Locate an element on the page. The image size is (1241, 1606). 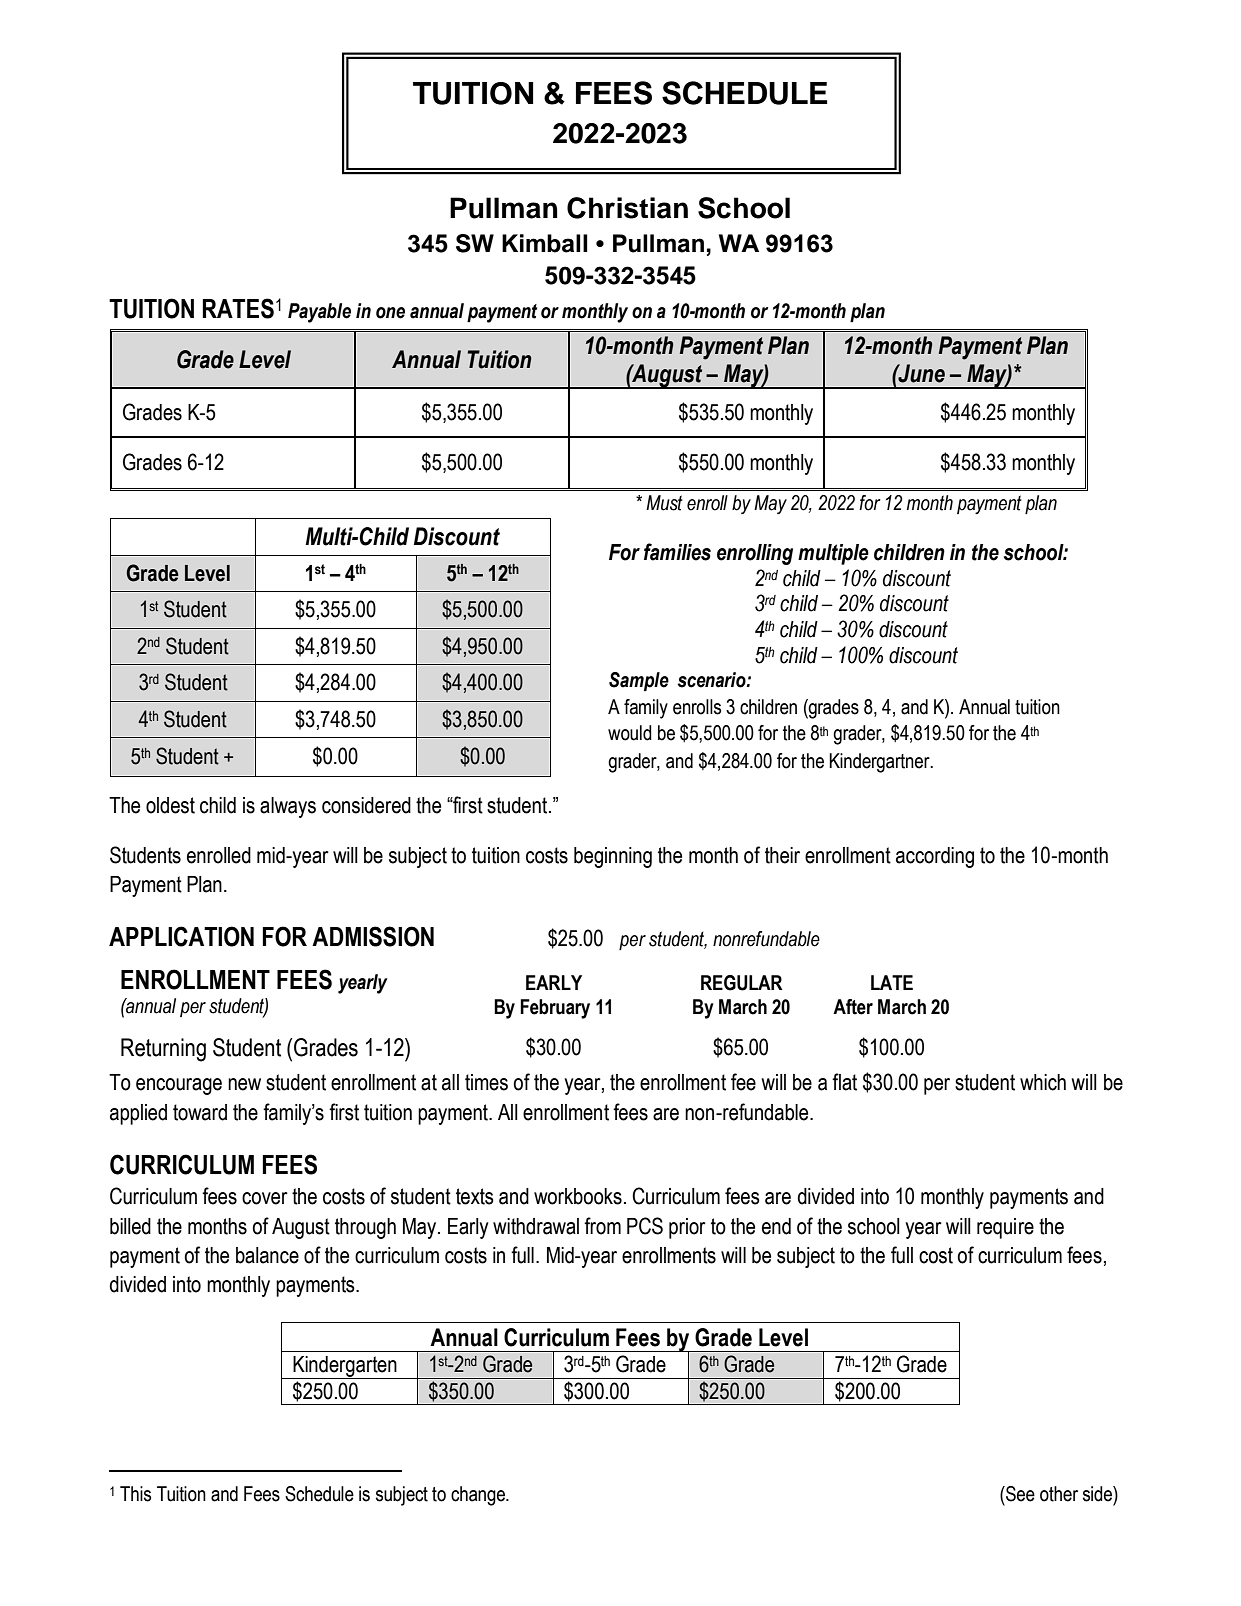
Kindergartner is located at coordinates (880, 763).
